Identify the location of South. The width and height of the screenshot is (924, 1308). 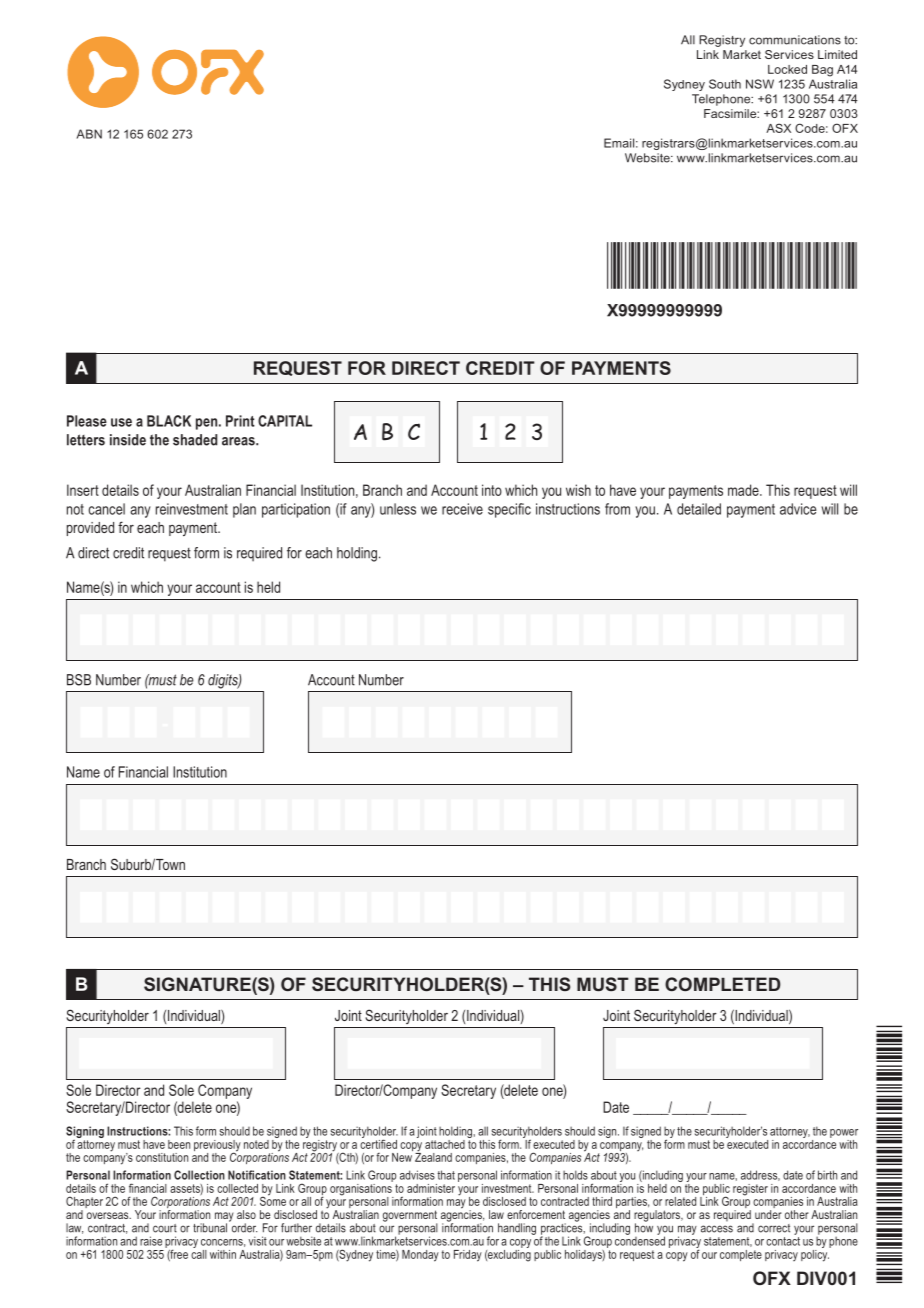
(725, 84).
